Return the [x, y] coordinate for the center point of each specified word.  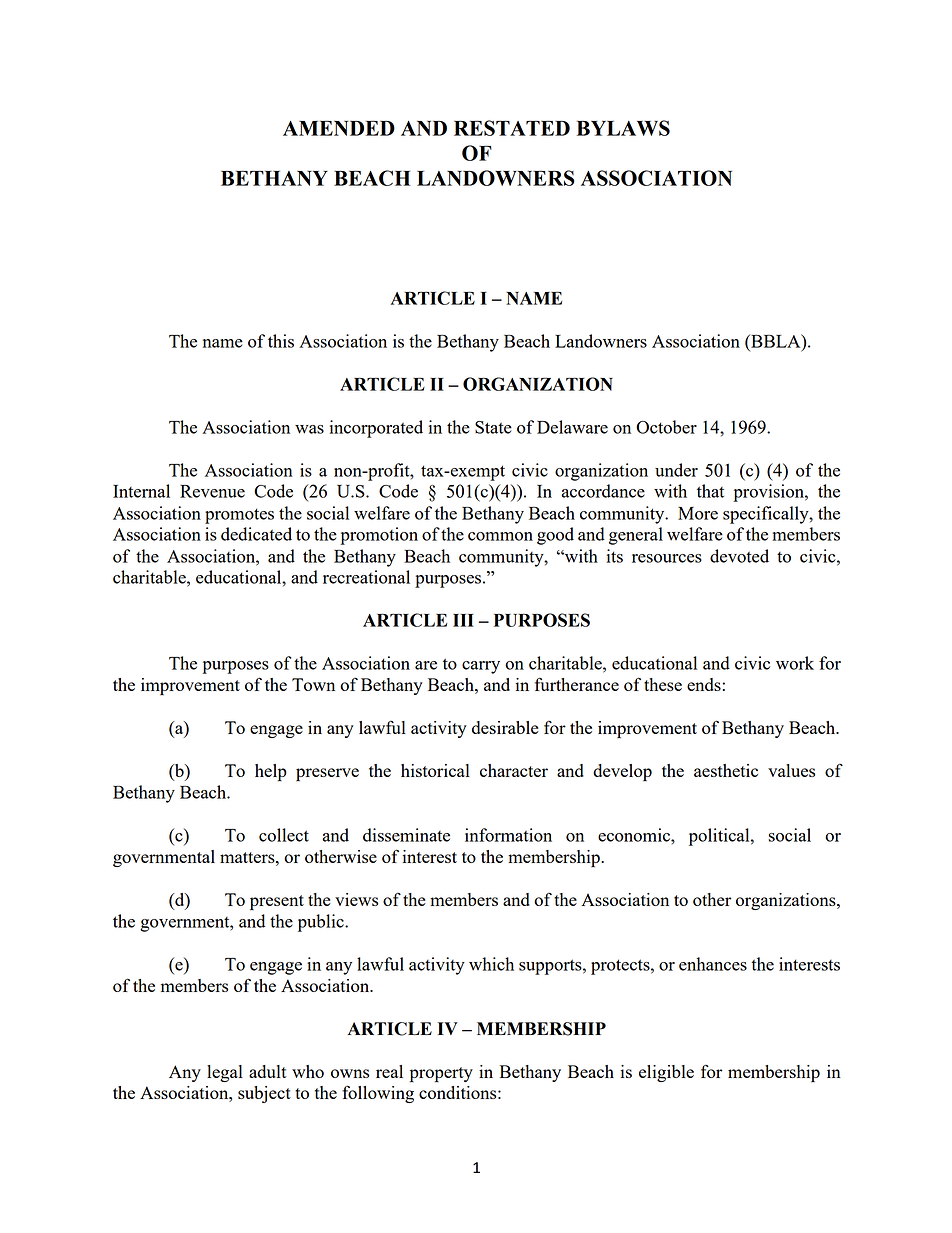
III [463, 620]
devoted [739, 556]
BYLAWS [623, 128]
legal [225, 1073]
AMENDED [339, 128]
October [666, 427]
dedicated [256, 534]
